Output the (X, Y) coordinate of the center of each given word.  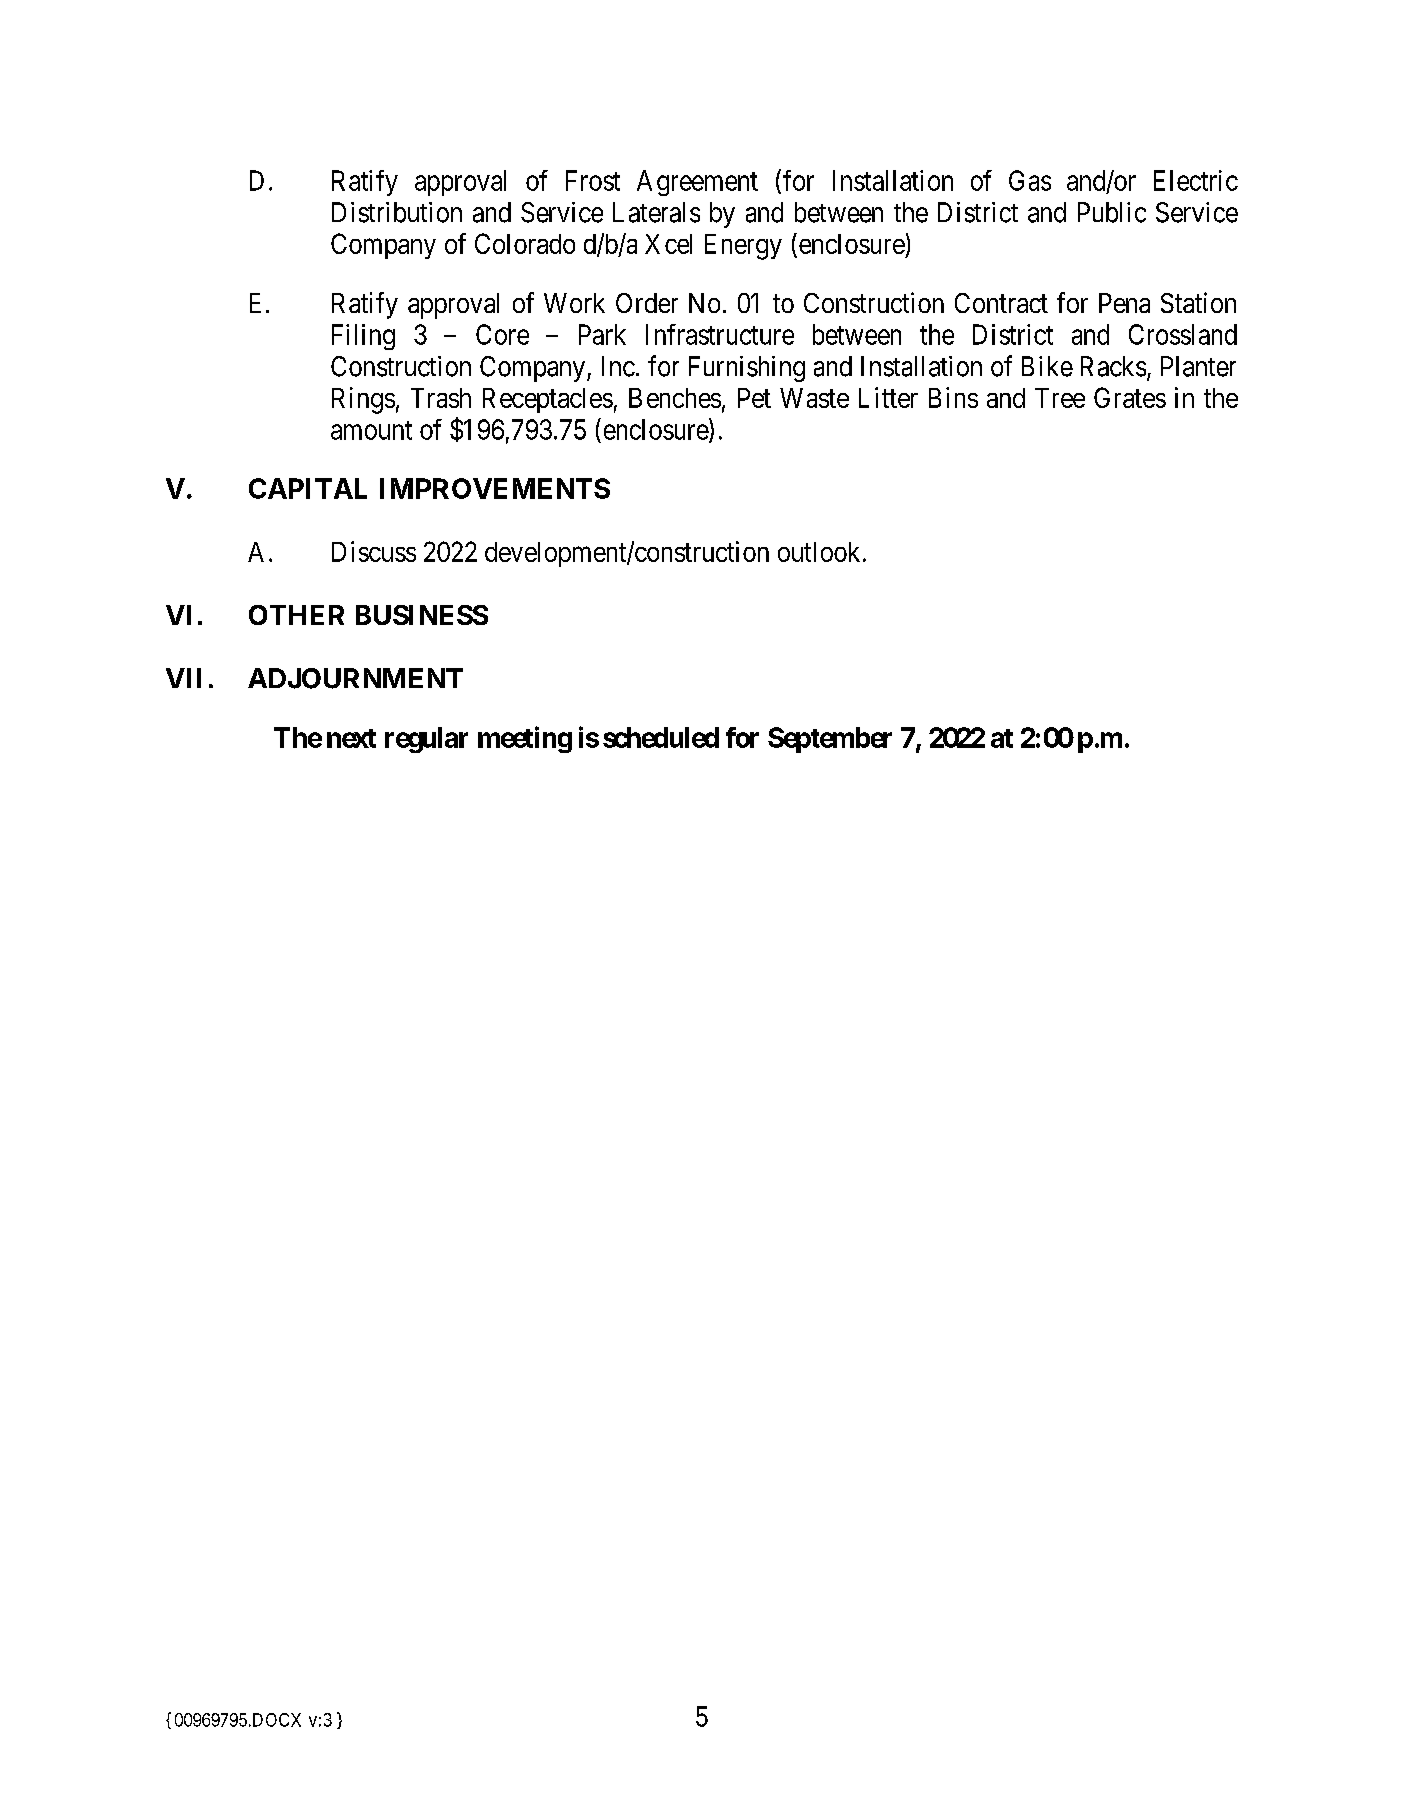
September (830, 740)
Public (1112, 212)
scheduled (661, 737)
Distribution (397, 212)
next (351, 738)
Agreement (697, 183)
